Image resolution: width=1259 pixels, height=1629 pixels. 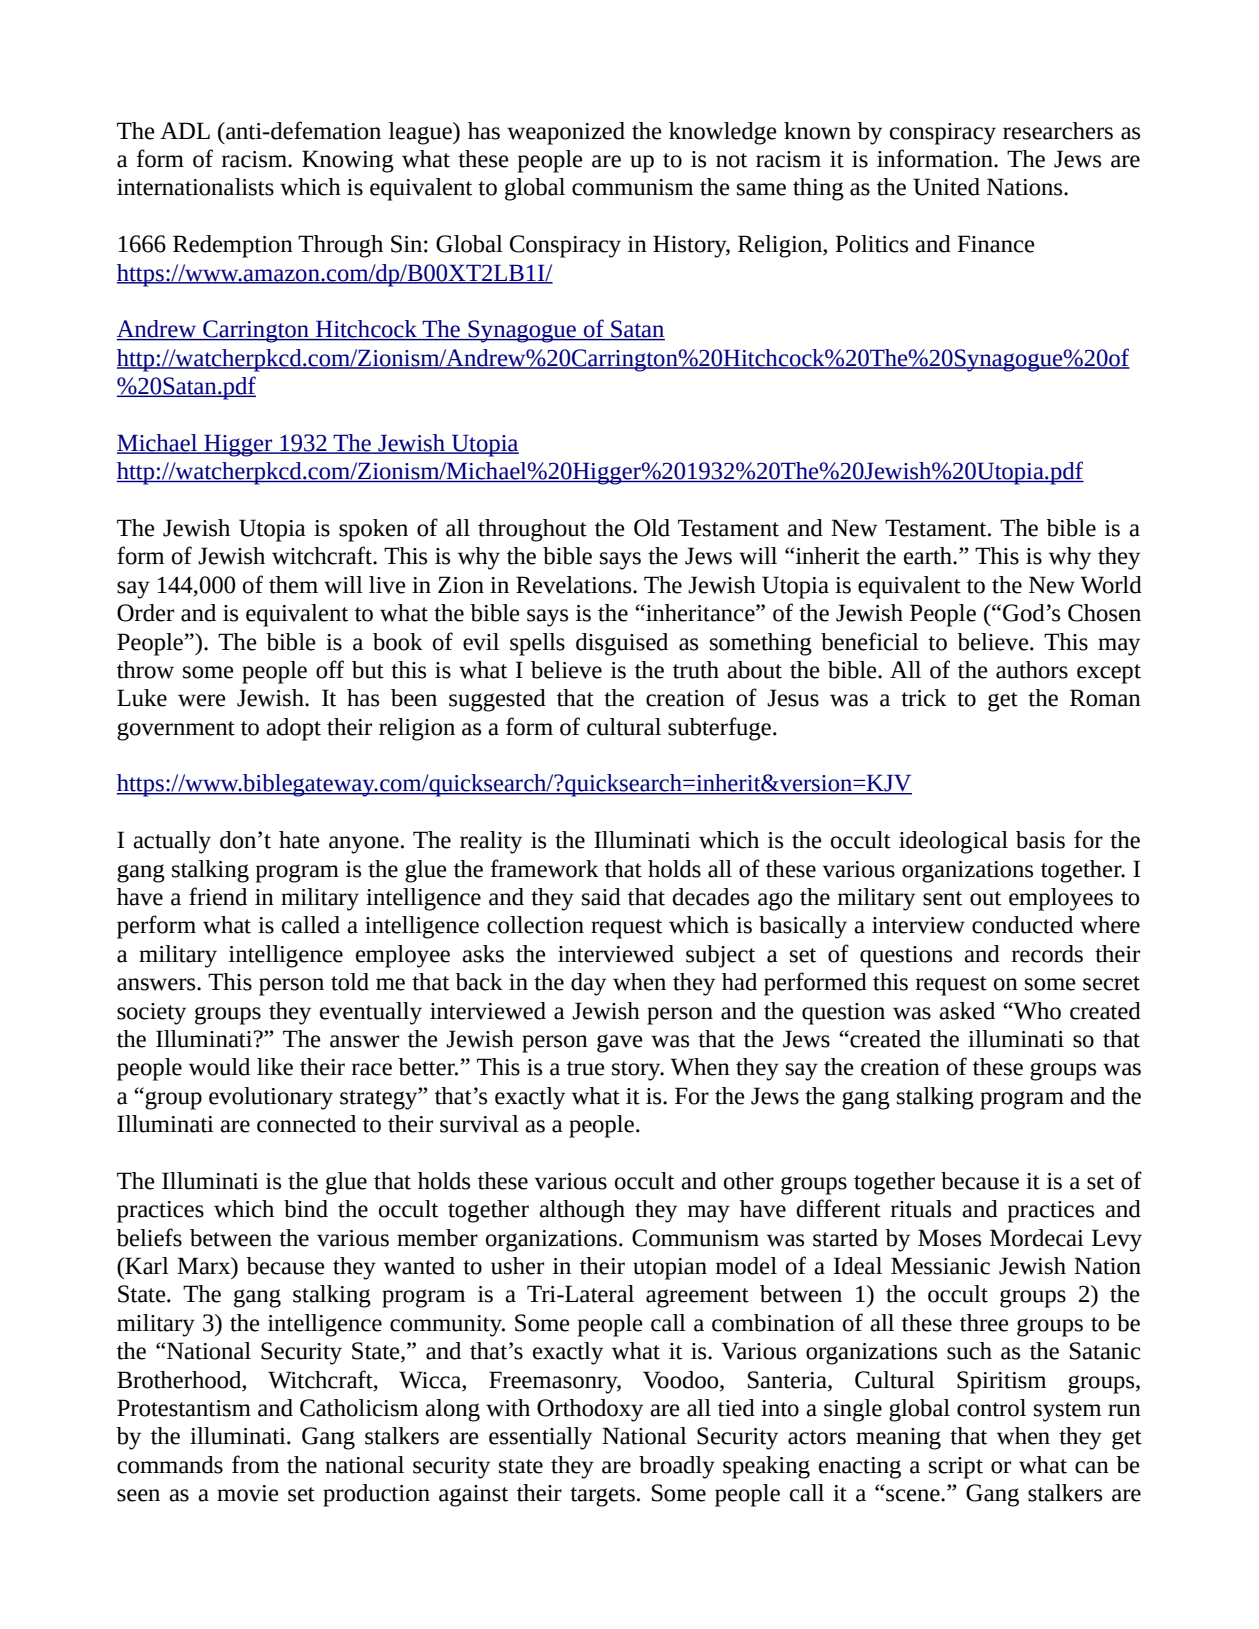 I want to click on United, so click(x=946, y=187).
